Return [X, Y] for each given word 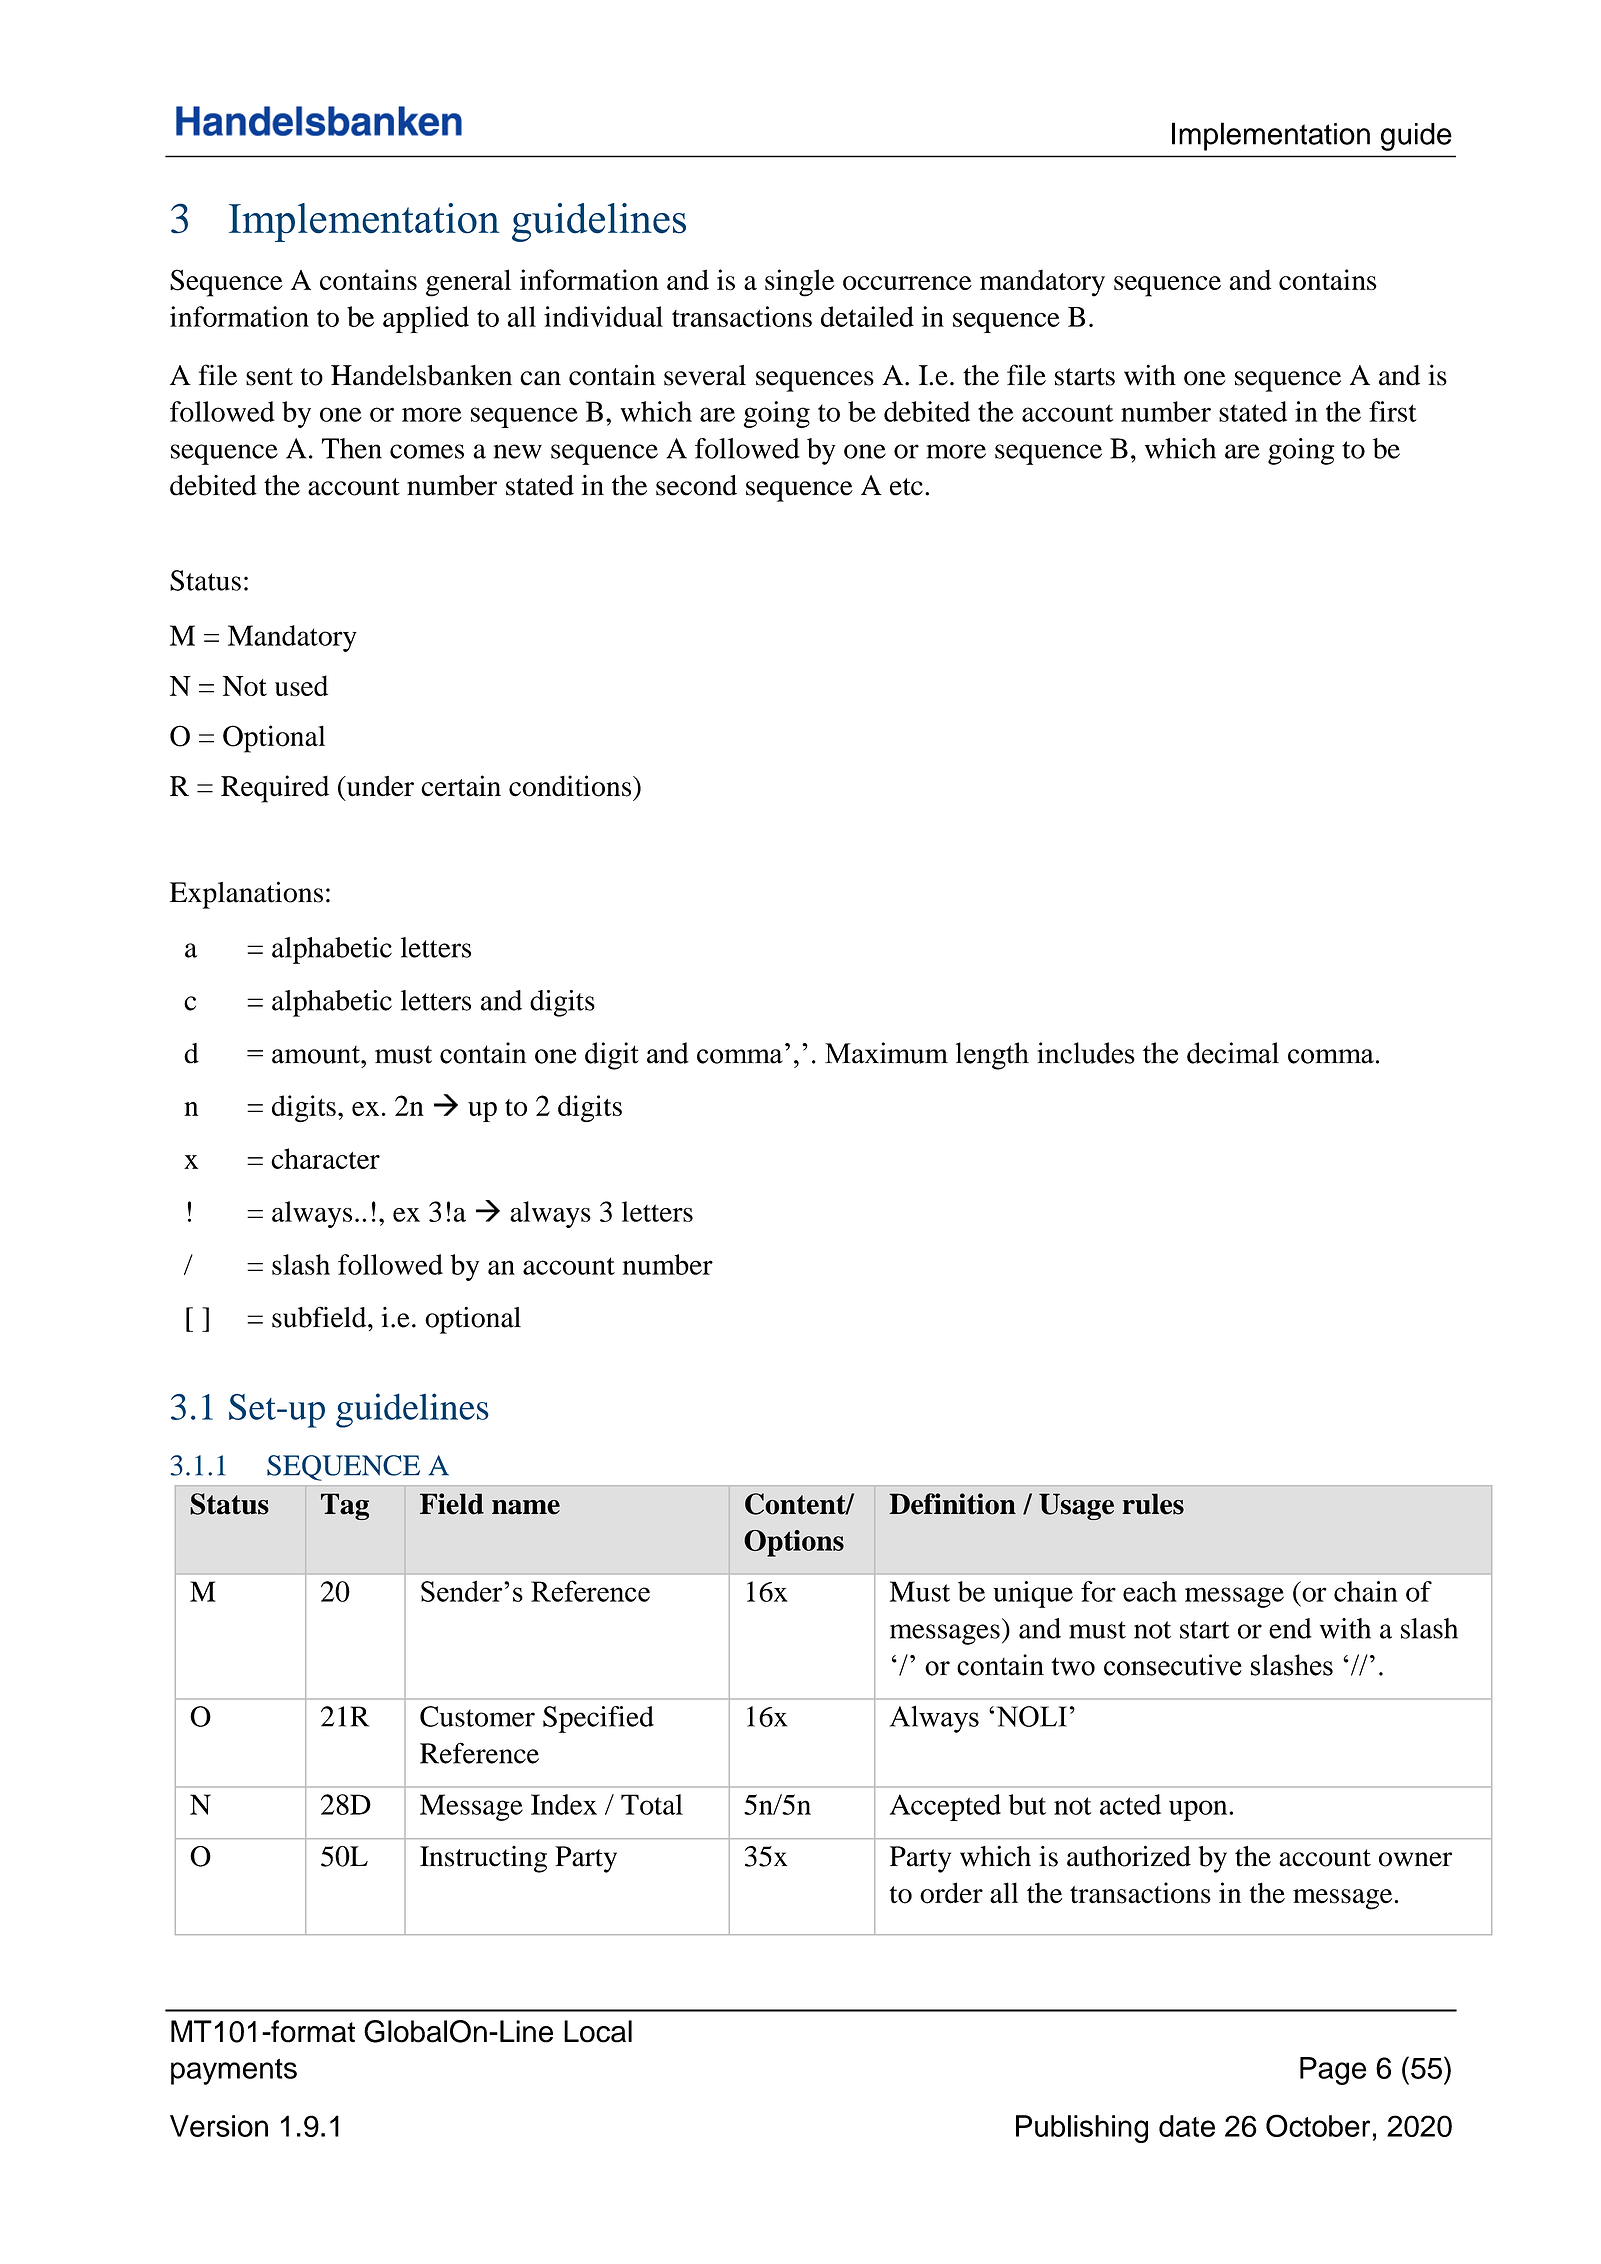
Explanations [246, 895]
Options [794, 1543]
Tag [345, 1506]
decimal [1233, 1053]
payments [234, 2072]
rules [1153, 1504]
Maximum [886, 1053]
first [1393, 411]
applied [426, 319]
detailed [867, 316]
